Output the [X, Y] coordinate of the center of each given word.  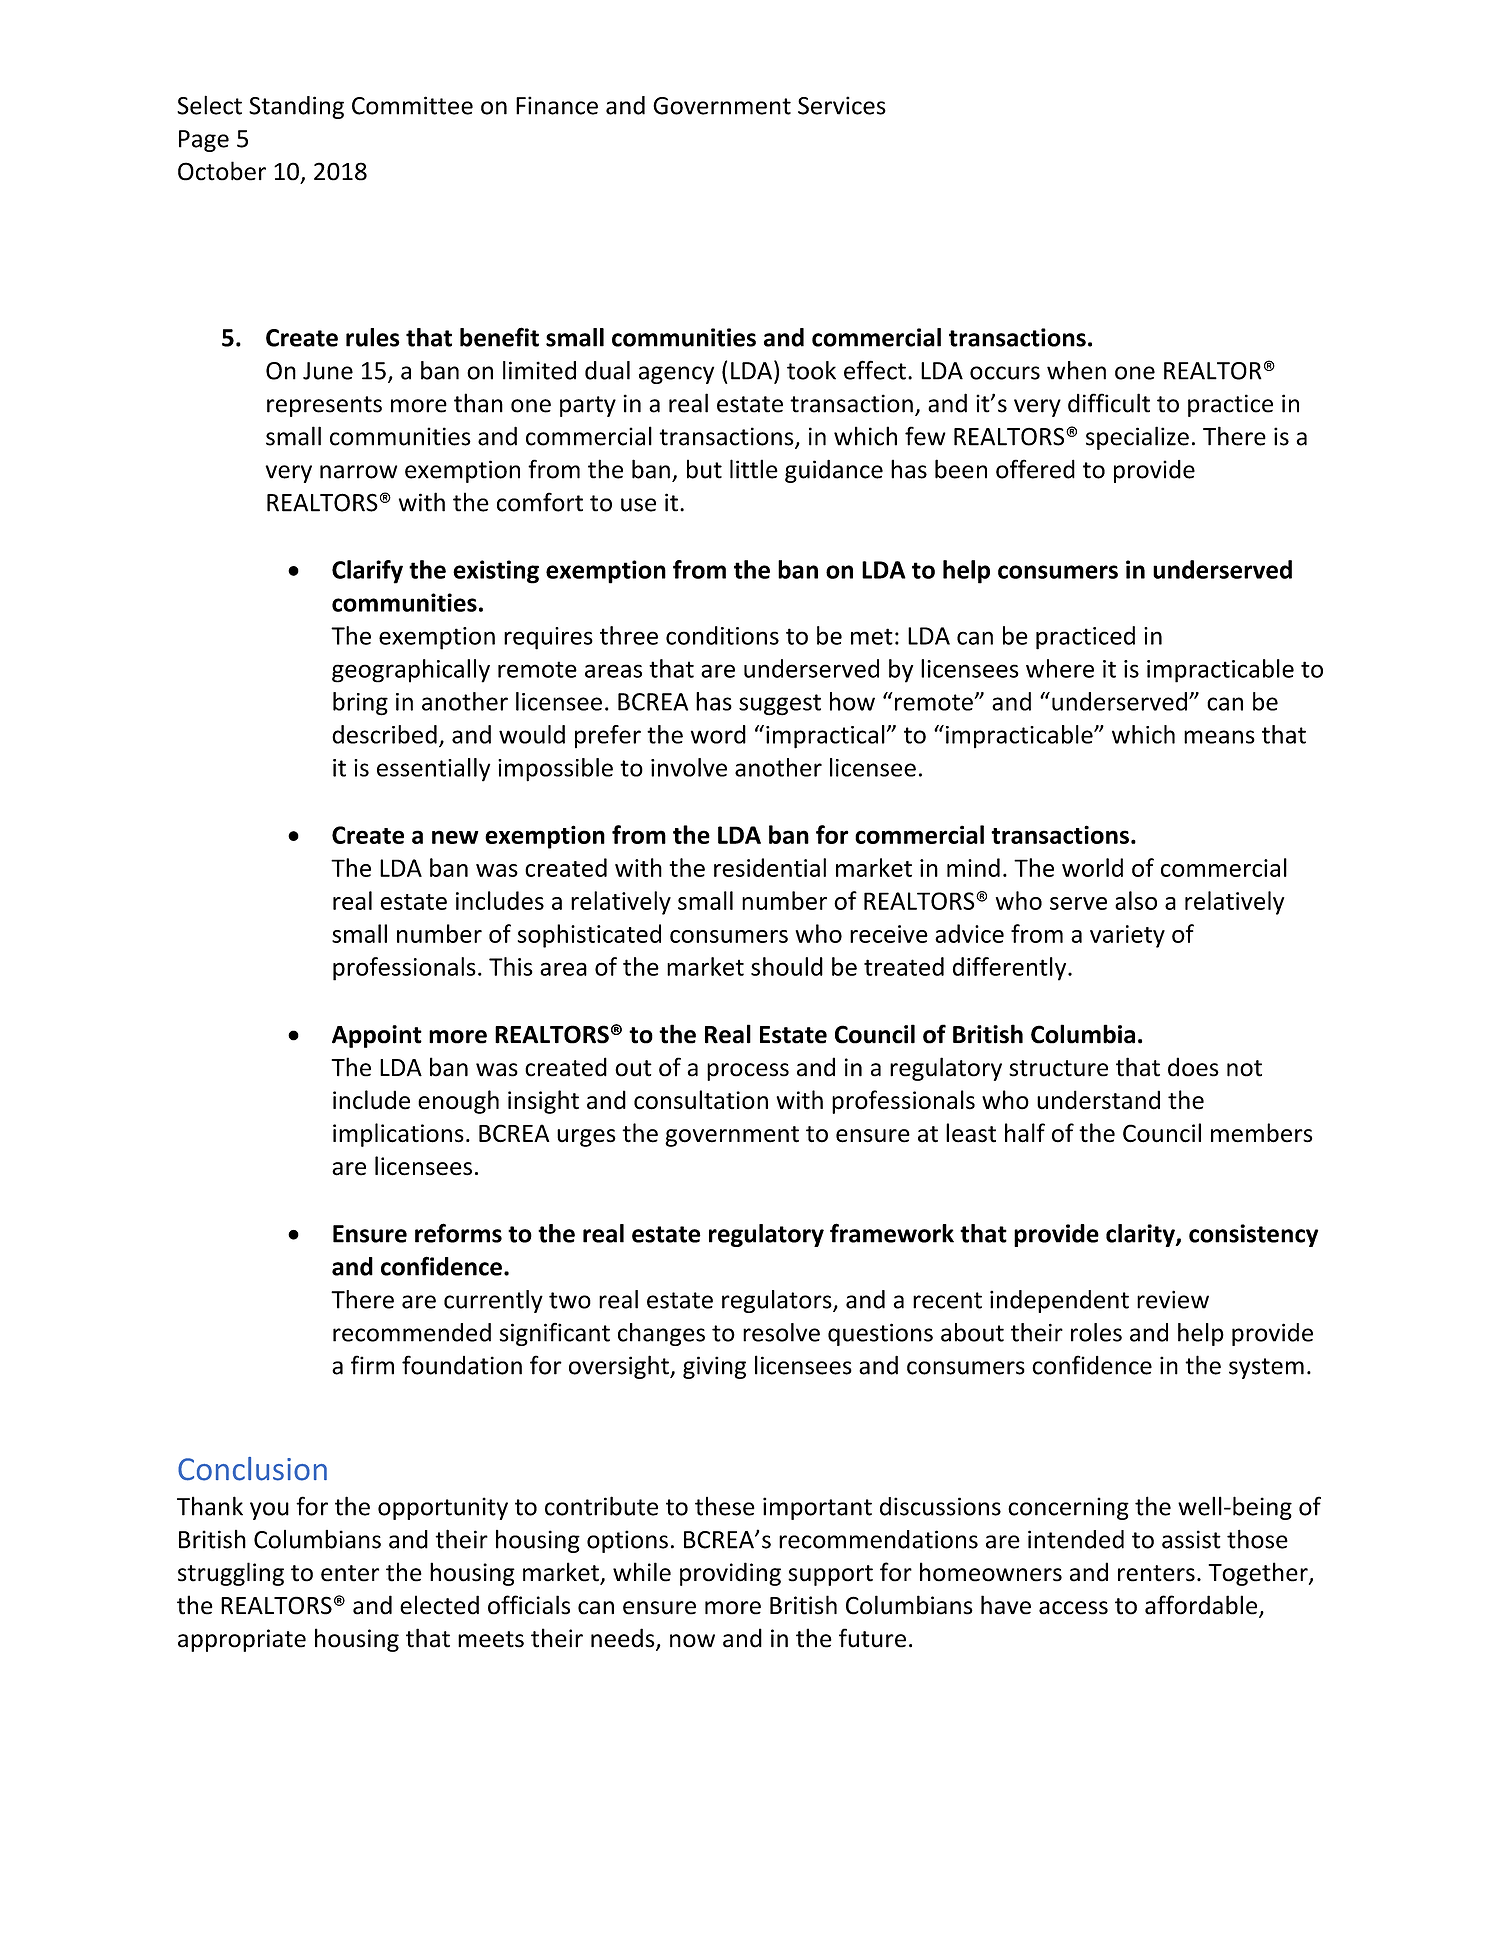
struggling [231, 1574]
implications [398, 1135]
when [1076, 370]
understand [1098, 1100]
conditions [722, 635]
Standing [296, 107]
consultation [701, 1100]
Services [842, 105]
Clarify [367, 572]
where [1060, 668]
